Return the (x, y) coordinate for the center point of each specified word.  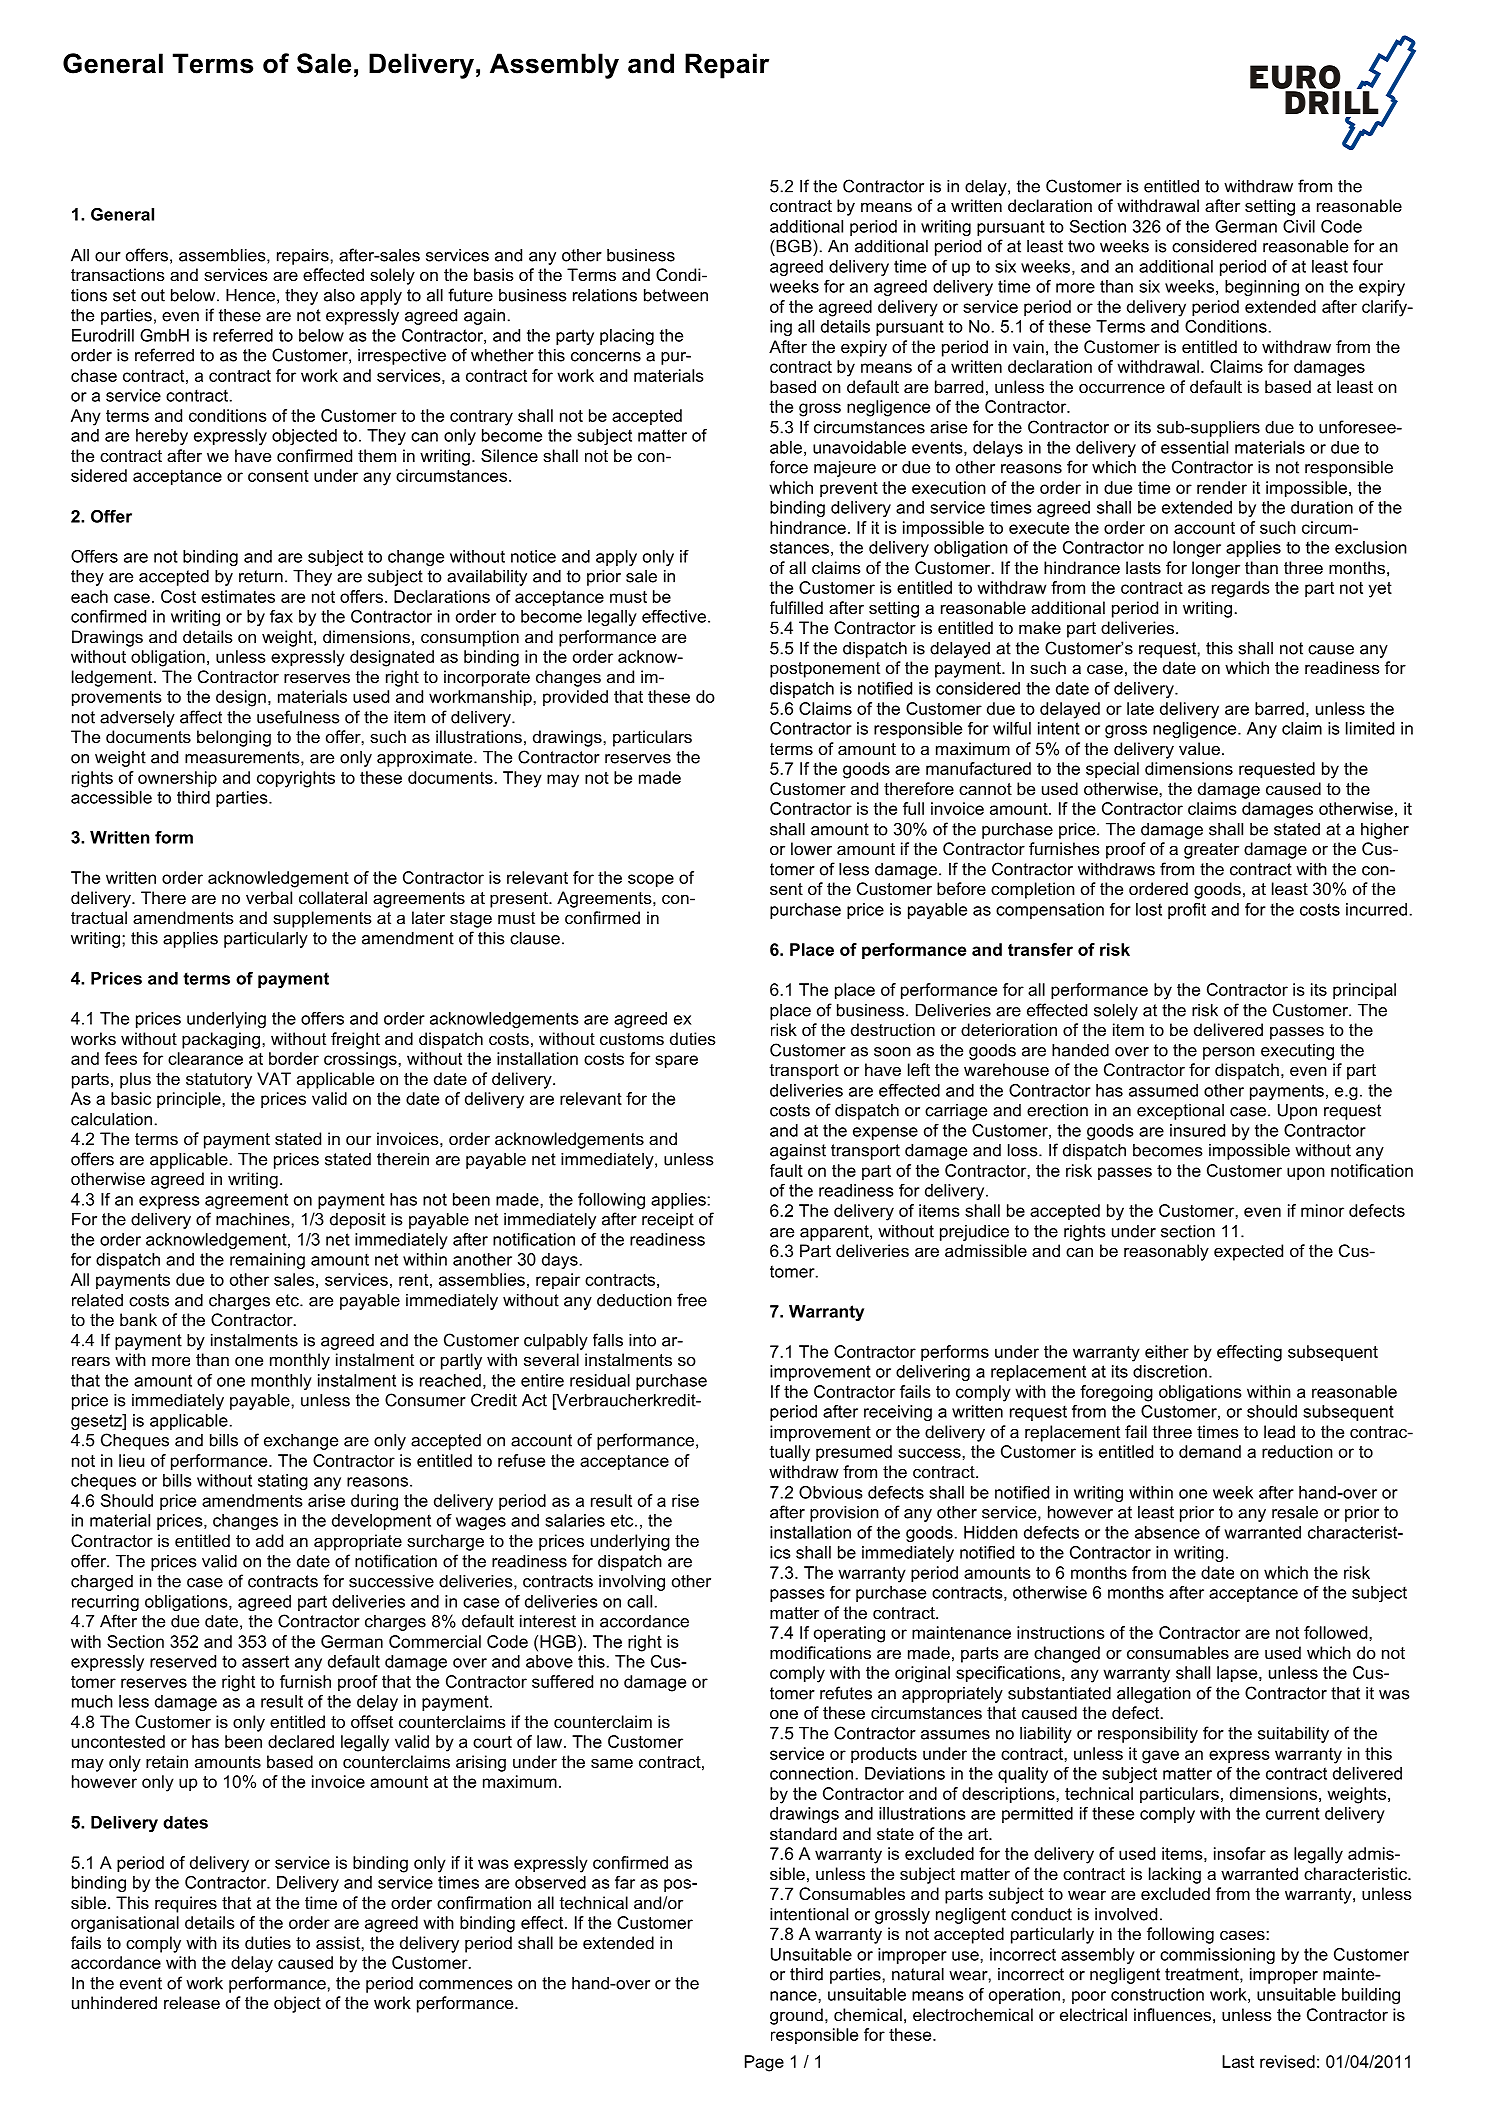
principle (190, 1100)
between (676, 295)
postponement (825, 670)
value (1199, 748)
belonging (234, 738)
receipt (668, 1221)
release (192, 2002)
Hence (250, 295)
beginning (1262, 288)
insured (1197, 1130)
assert (265, 1661)
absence (1167, 1532)
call (639, 1601)
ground (796, 2016)
